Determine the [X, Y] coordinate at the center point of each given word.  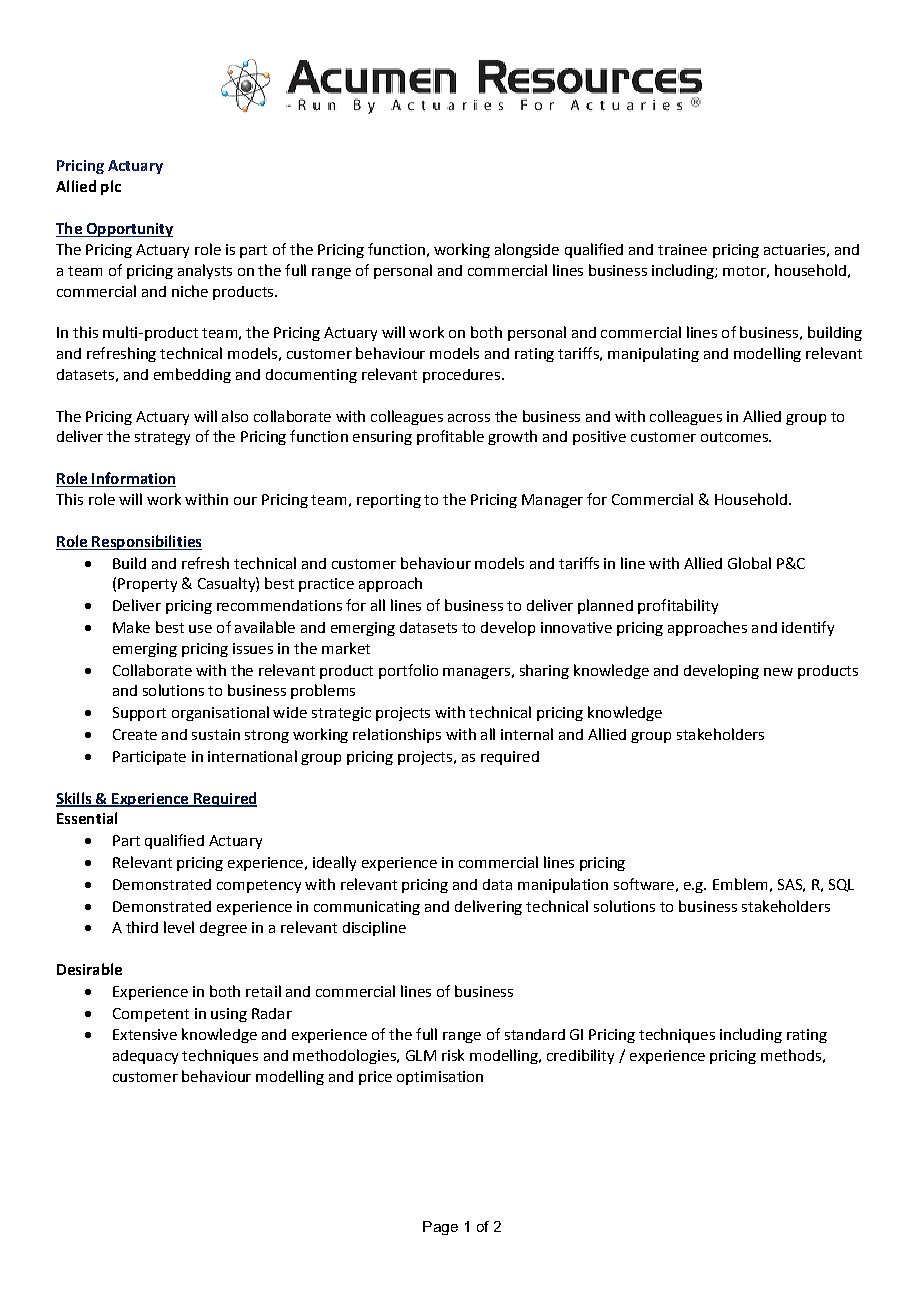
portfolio [408, 671]
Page [440, 1228]
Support [139, 714]
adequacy [145, 1057]
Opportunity [128, 230]
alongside [527, 250]
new [778, 672]
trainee [682, 249]
